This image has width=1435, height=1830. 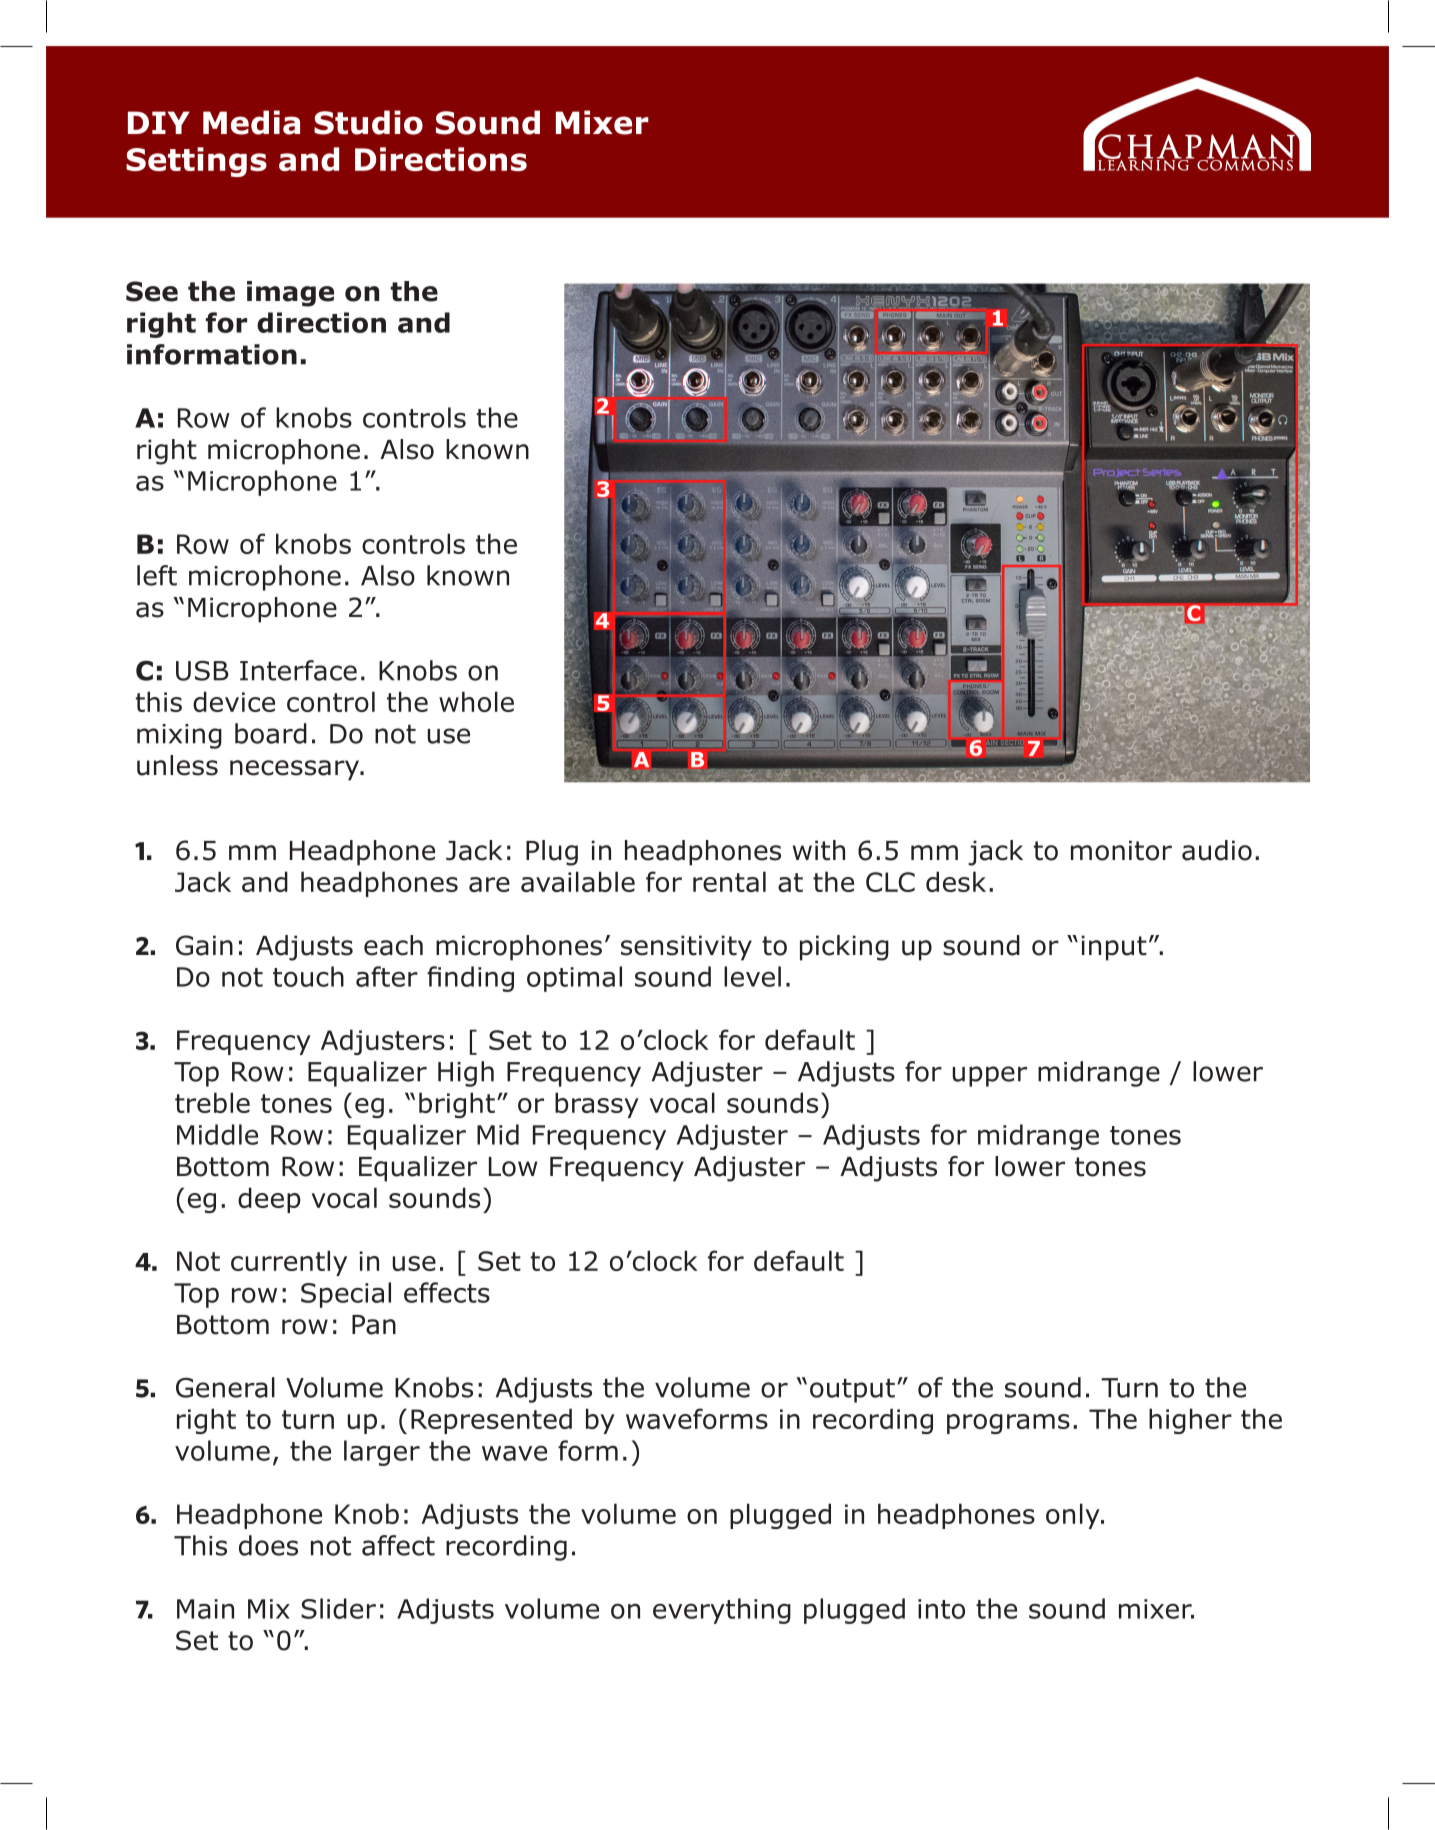 I want to click on output, so click(x=852, y=1390).
